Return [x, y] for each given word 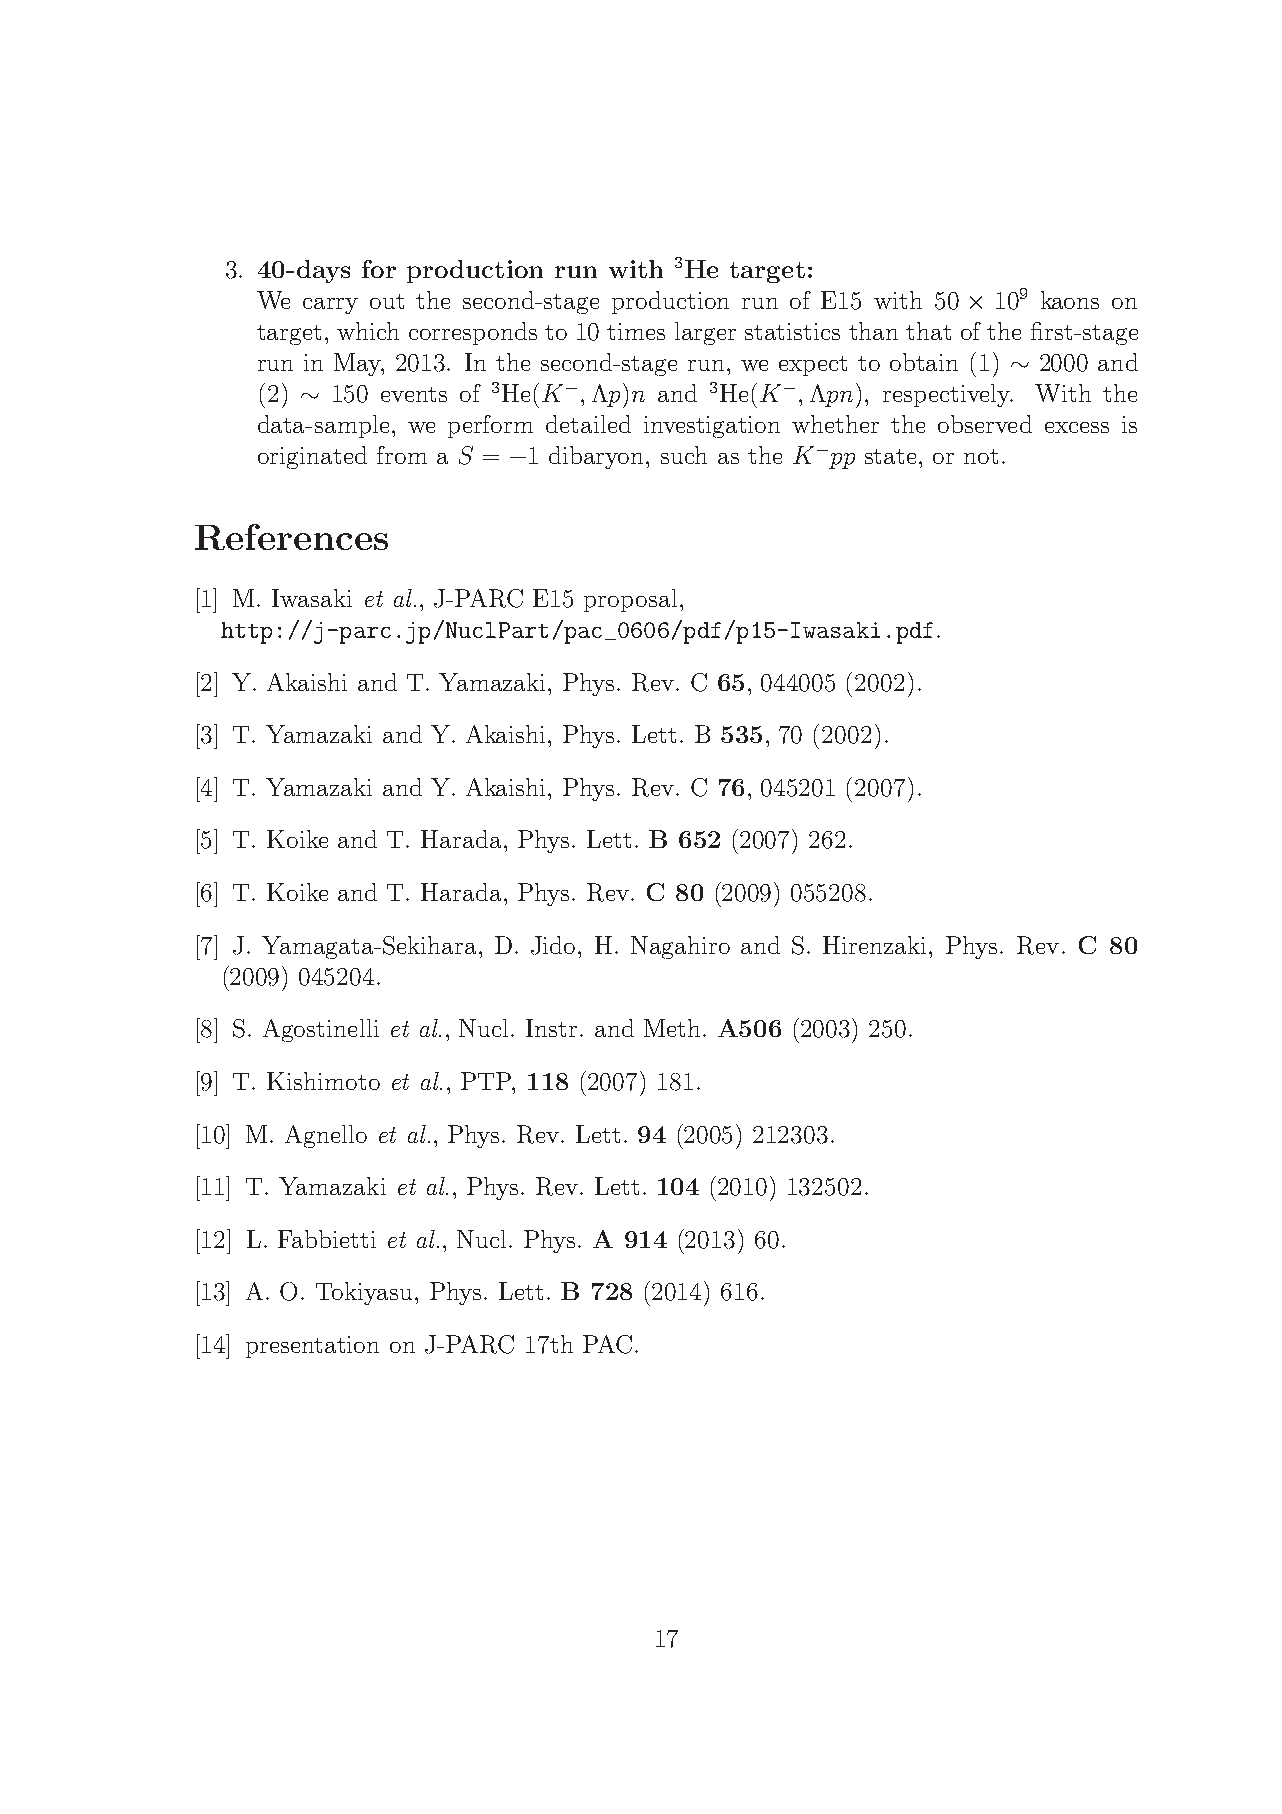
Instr [553, 1028]
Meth [672, 1028]
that [928, 331]
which [368, 331]
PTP [487, 1081]
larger [705, 333]
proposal [630, 600]
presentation [312, 1347]
